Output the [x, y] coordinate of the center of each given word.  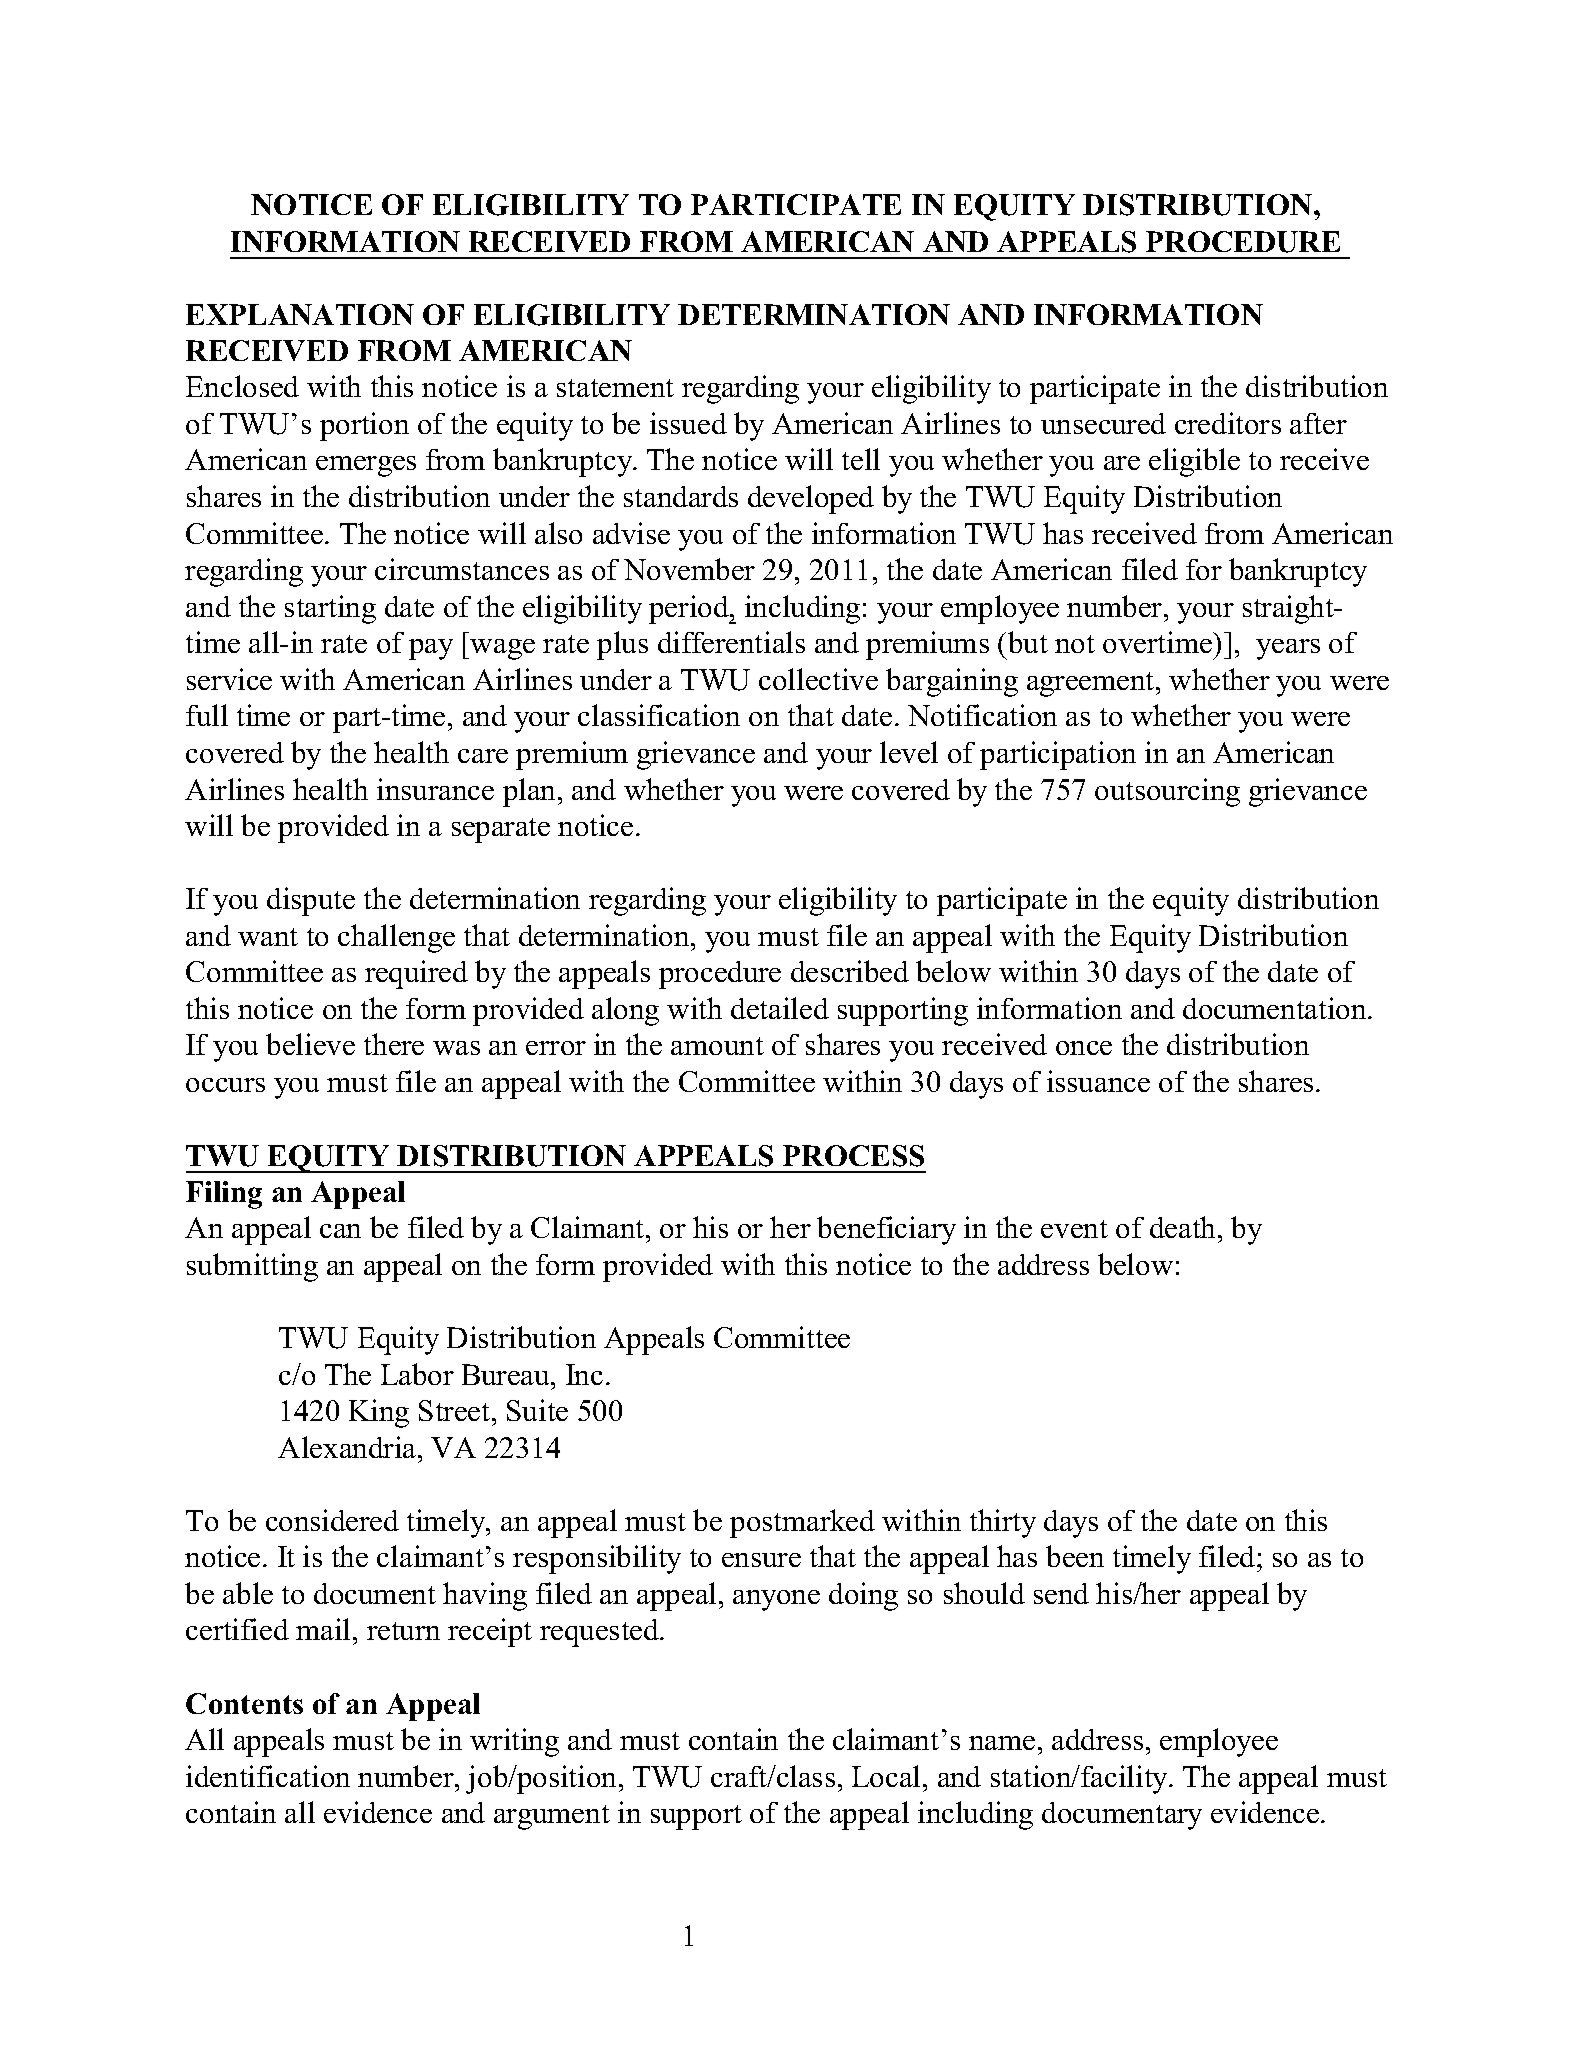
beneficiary [886, 1230]
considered [332, 1520]
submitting [252, 1267]
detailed [780, 1008]
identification [268, 1776]
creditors [1228, 423]
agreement [1092, 684]
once [1084, 1048]
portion [364, 426]
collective [818, 679]
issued [688, 423]
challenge [396, 938]
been [1075, 1556]
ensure [761, 1560]
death [1182, 1227]
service [229, 679]
